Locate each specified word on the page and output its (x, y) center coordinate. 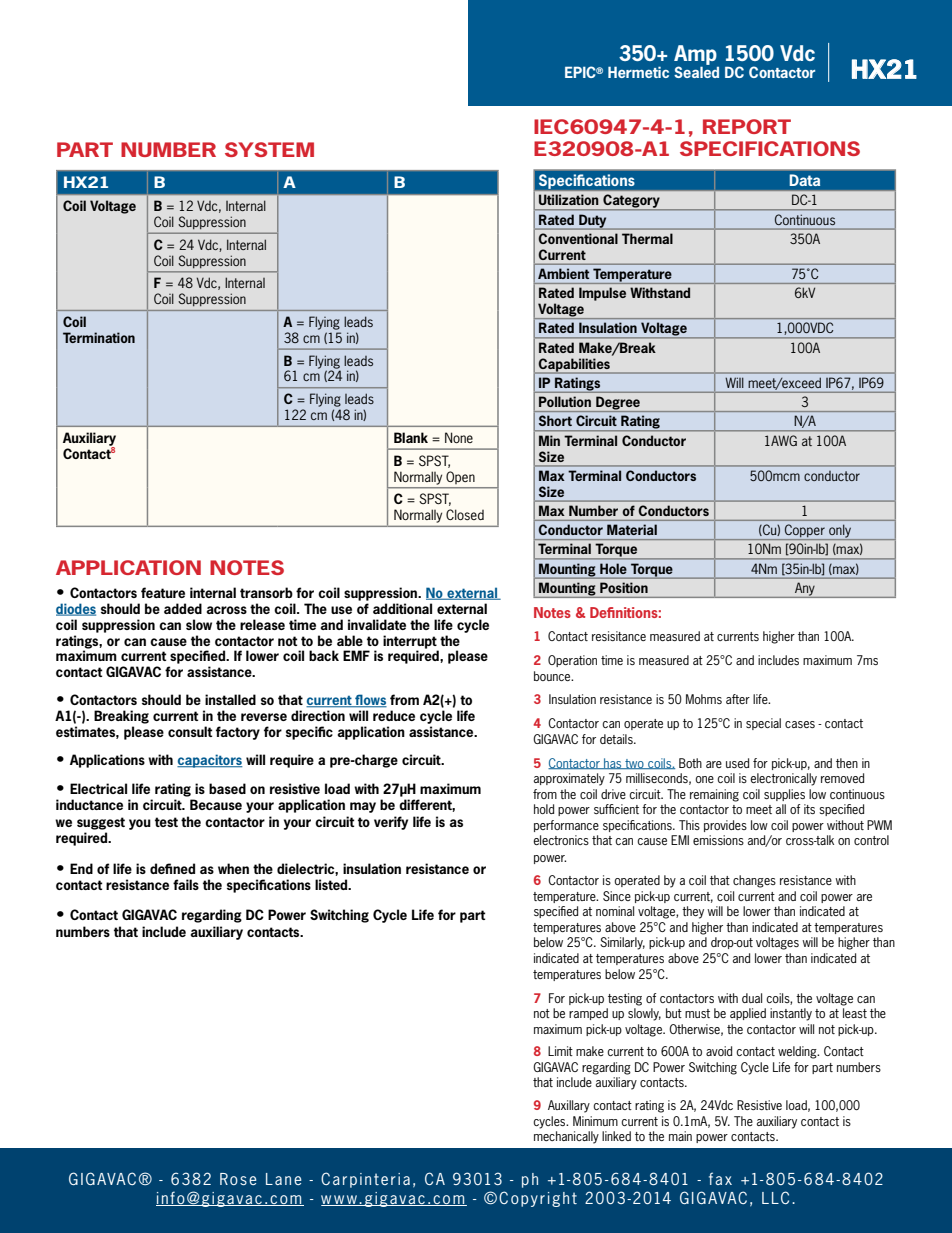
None (459, 437)
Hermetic (638, 72)
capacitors (210, 761)
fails (186, 884)
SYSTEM (269, 149)
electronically (783, 779)
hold (544, 809)
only (840, 532)
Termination (99, 337)
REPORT (747, 126)
